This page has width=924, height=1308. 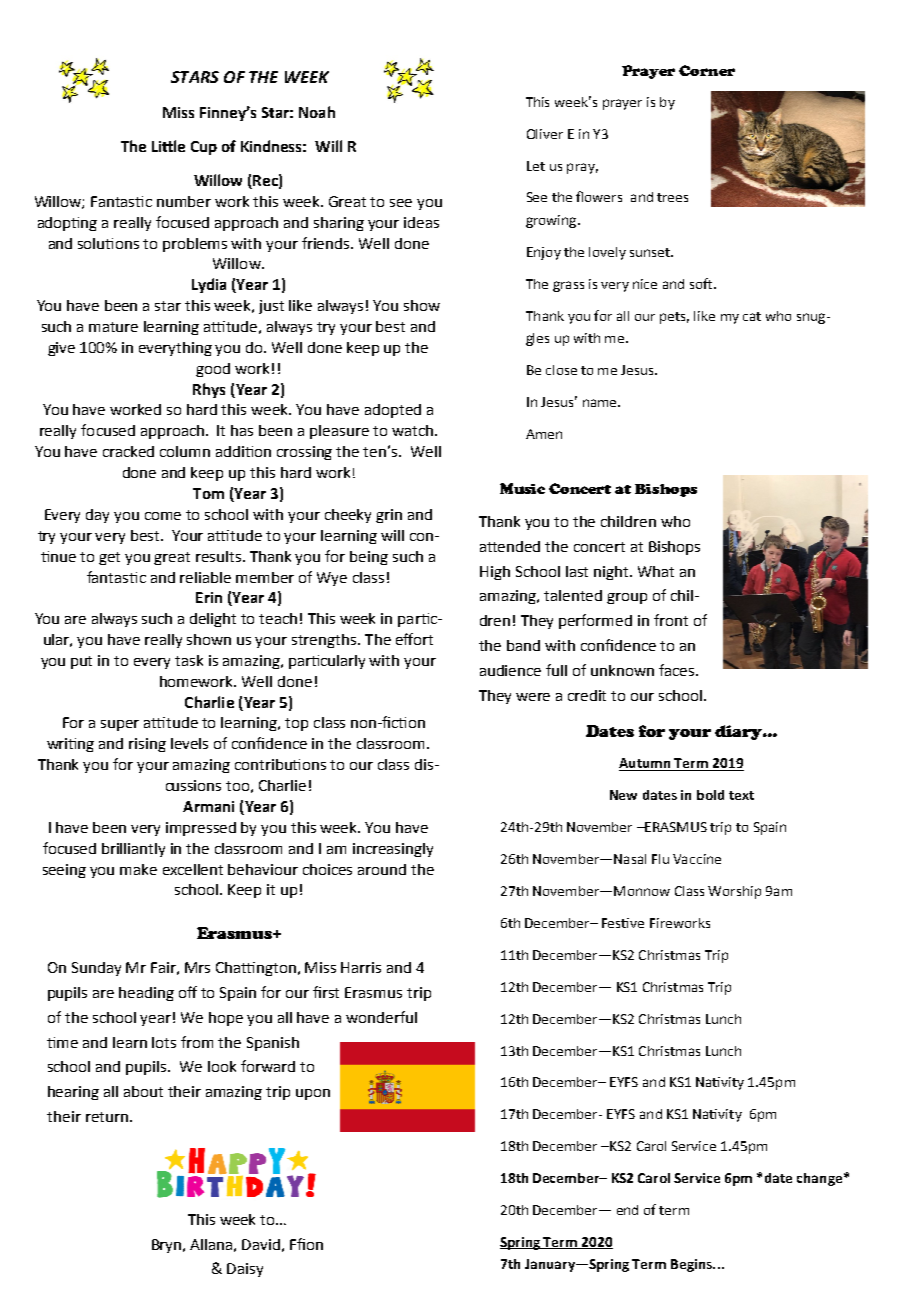 What do you see at coordinates (107, 1117) in the page?
I see `return` at bounding box center [107, 1117].
